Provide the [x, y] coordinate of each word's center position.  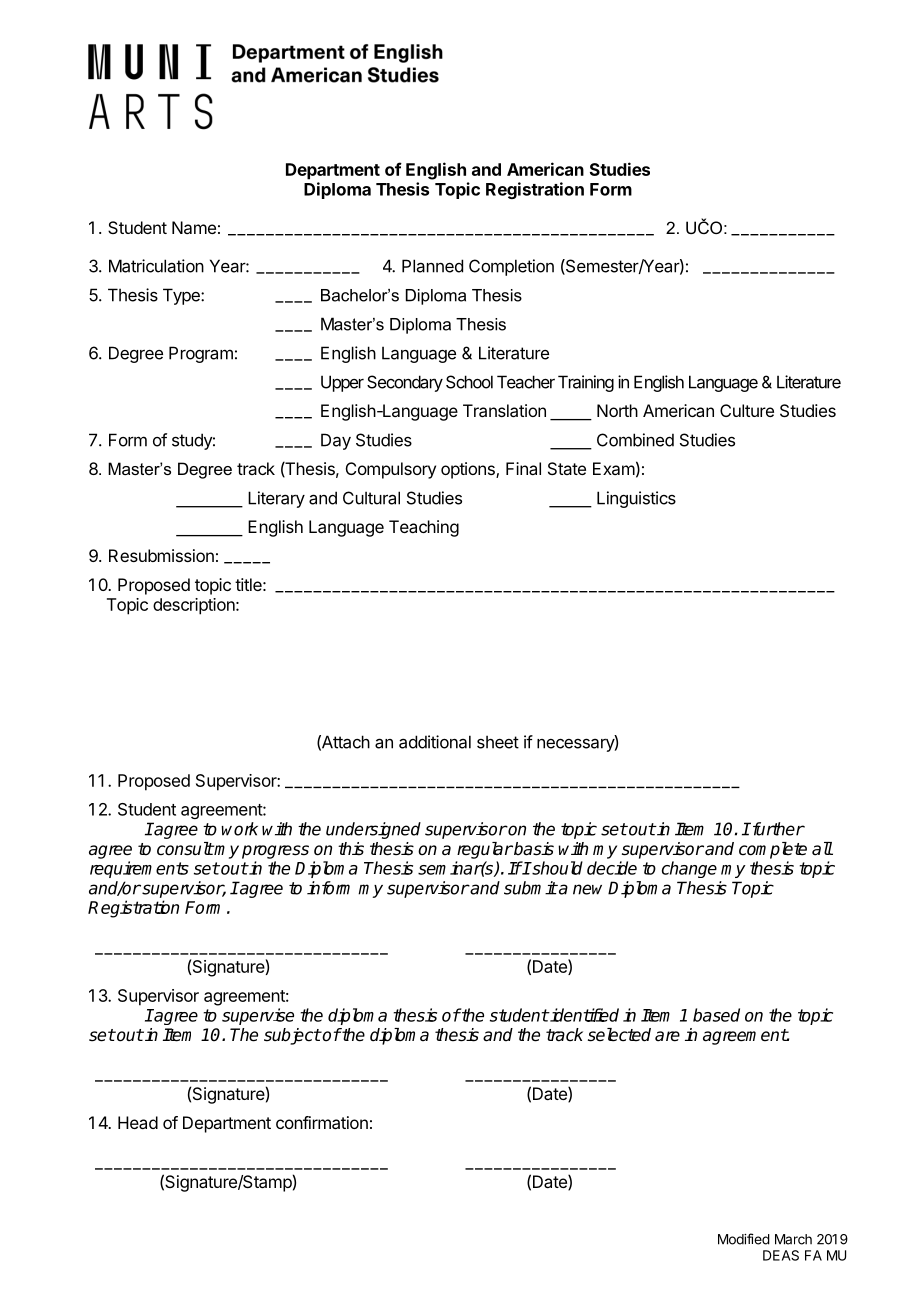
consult [185, 849]
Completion [511, 267]
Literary [276, 499]
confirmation [322, 1122]
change [689, 869]
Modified [744, 1239]
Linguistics [636, 499]
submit [530, 888]
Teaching [424, 528]
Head [138, 1122]
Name [194, 227]
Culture [747, 410]
